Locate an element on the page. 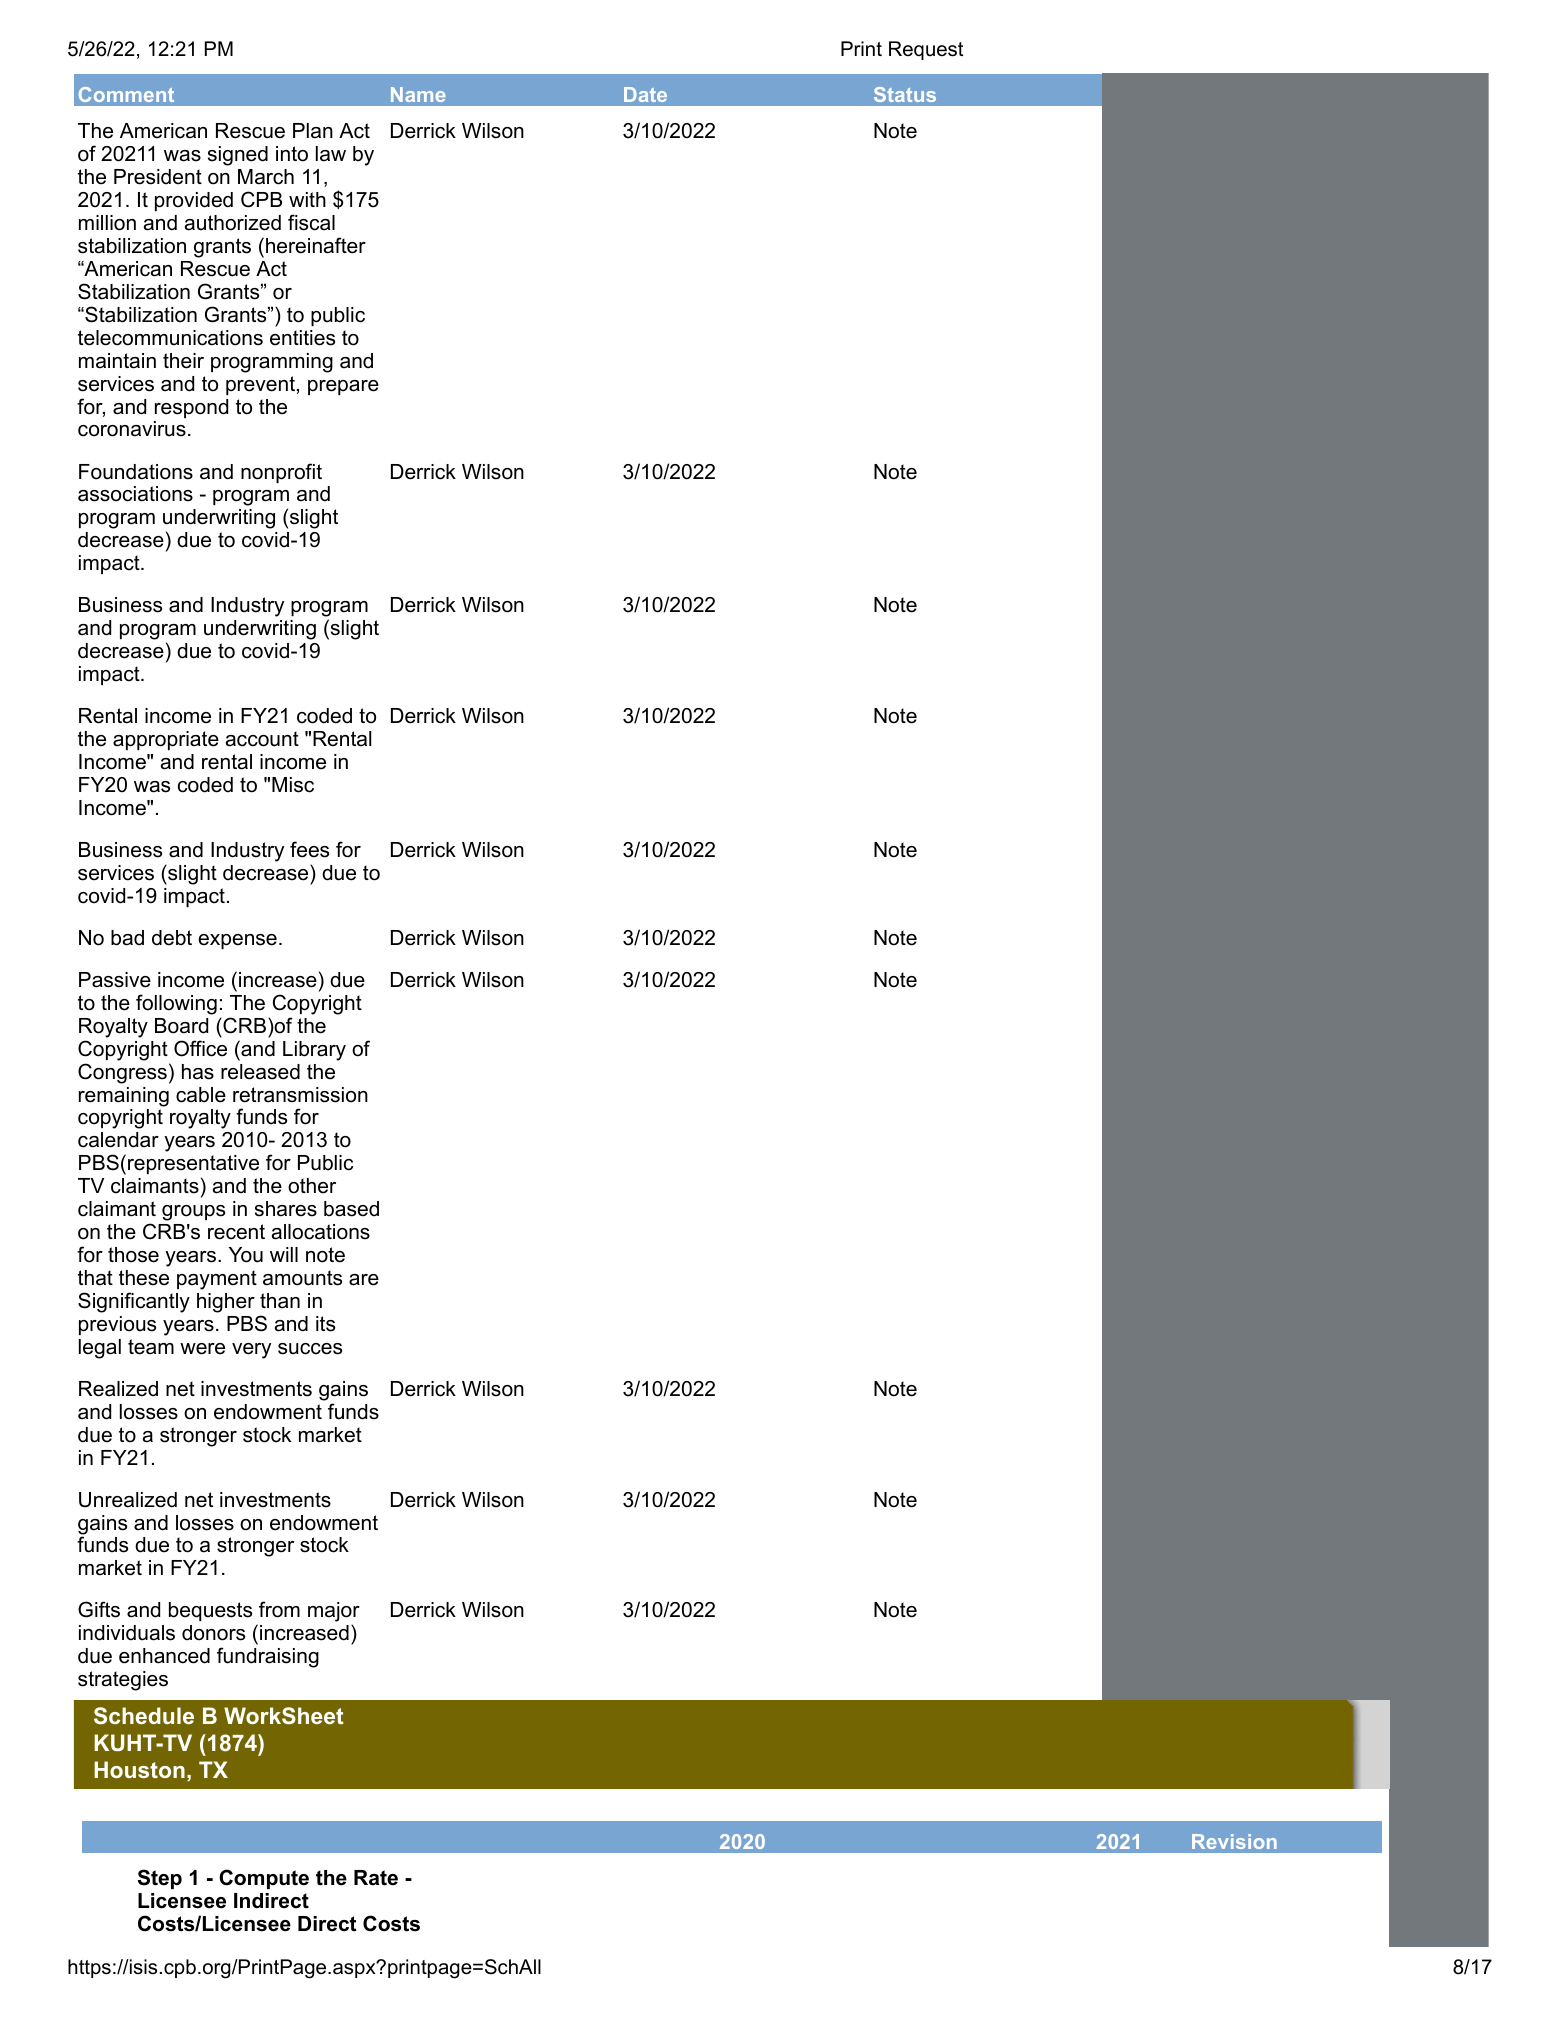 This page has height=2018, width=1560. signed is located at coordinates (238, 156).
